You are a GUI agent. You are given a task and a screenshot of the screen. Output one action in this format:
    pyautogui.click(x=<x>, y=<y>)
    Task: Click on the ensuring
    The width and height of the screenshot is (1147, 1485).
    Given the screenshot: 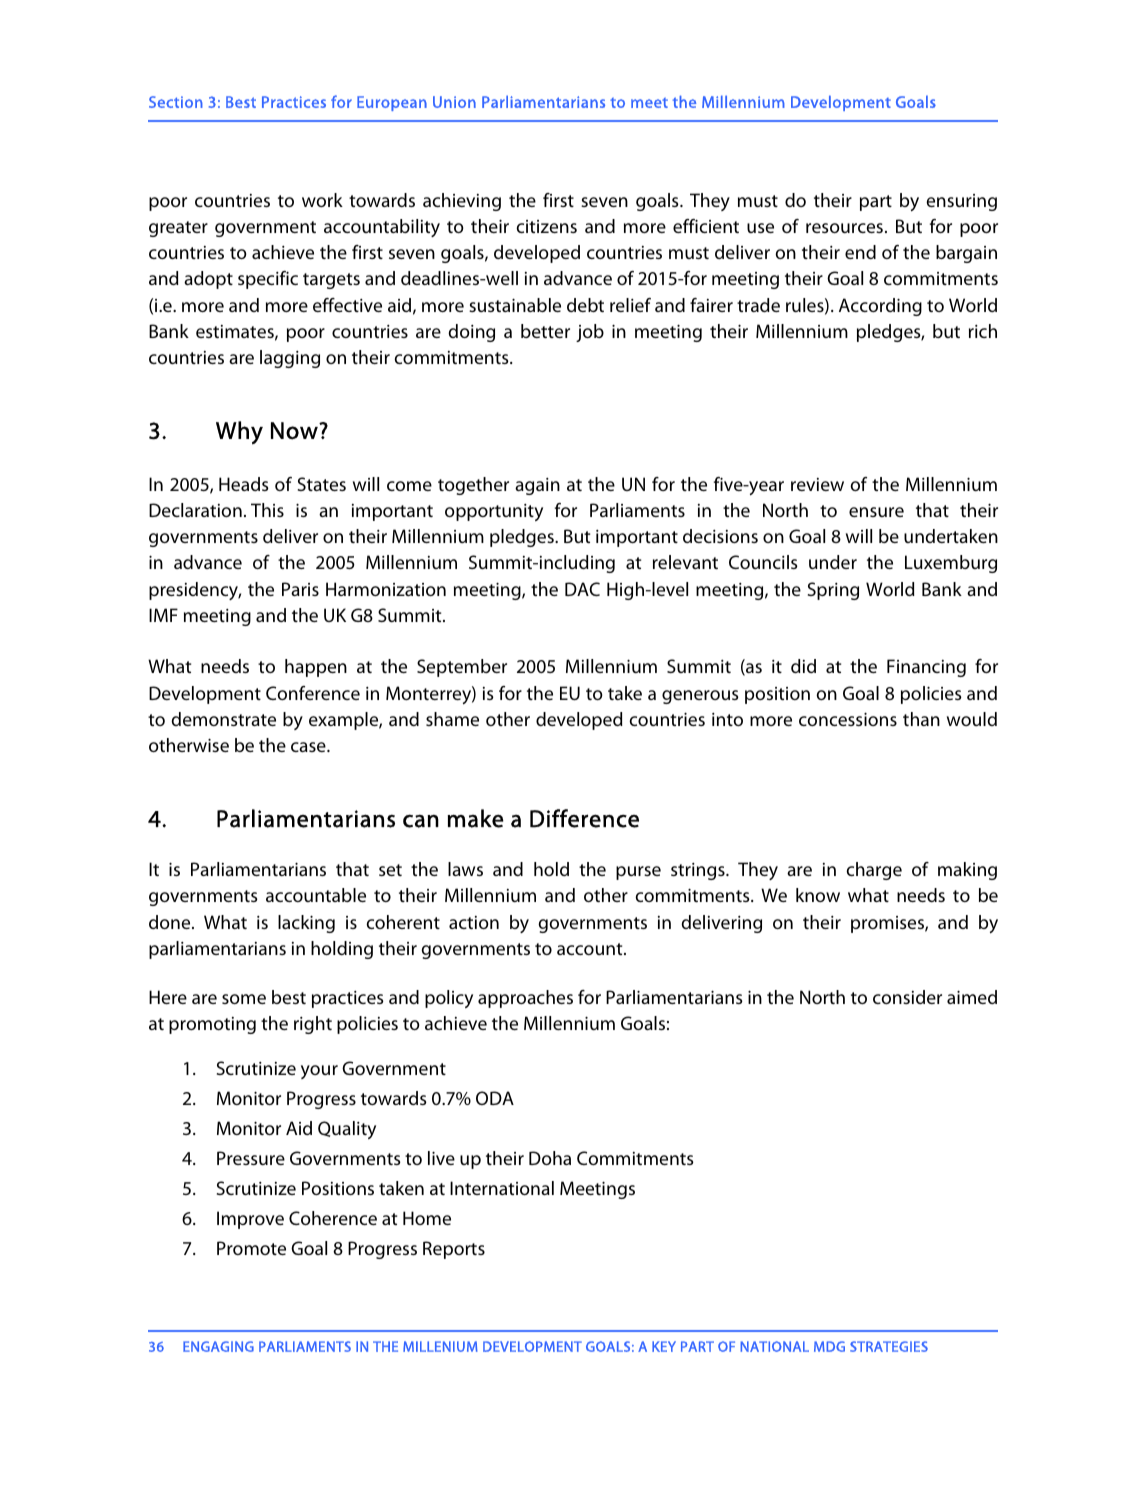 What is the action you would take?
    pyautogui.click(x=961, y=202)
